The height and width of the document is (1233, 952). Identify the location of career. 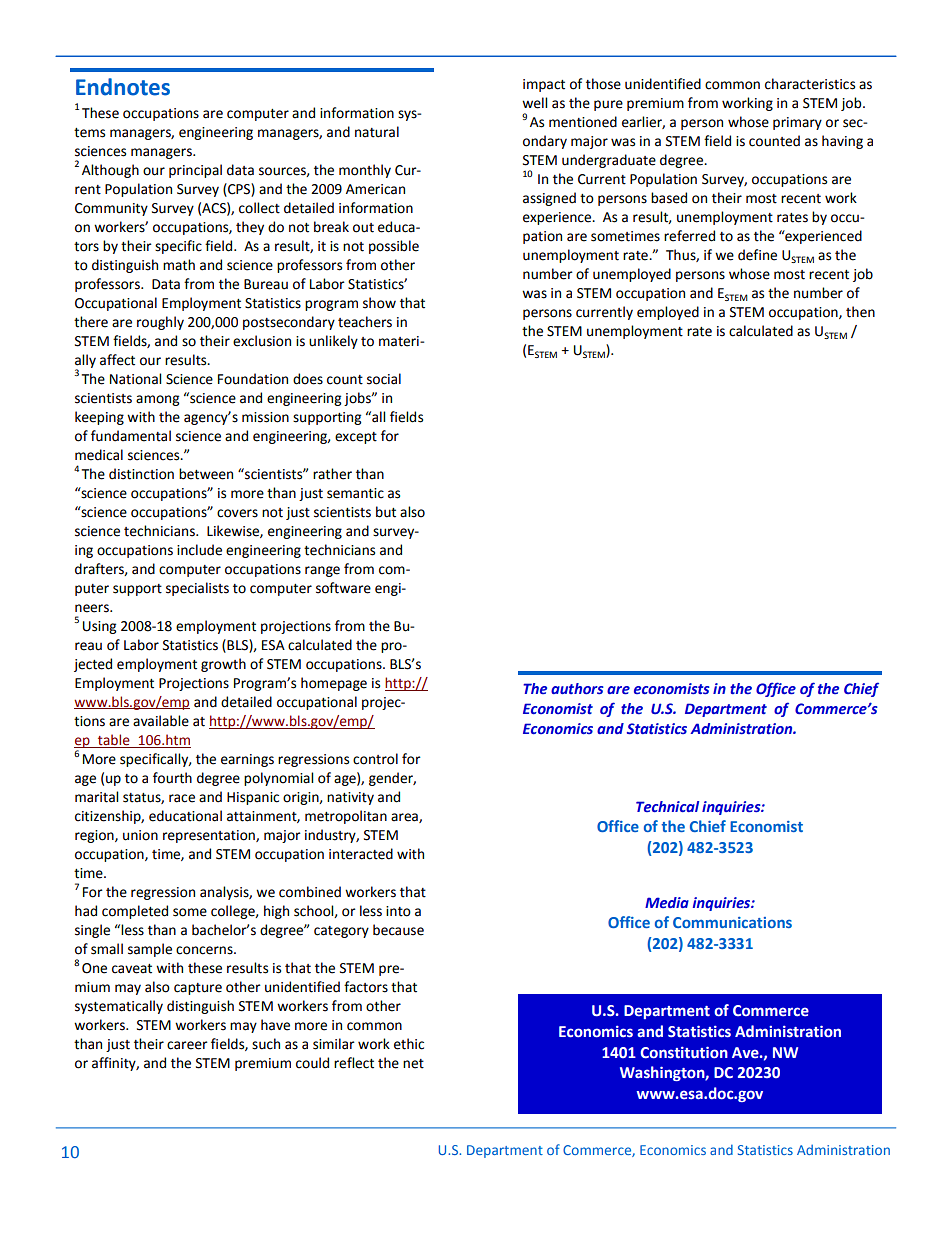
(187, 1045).
